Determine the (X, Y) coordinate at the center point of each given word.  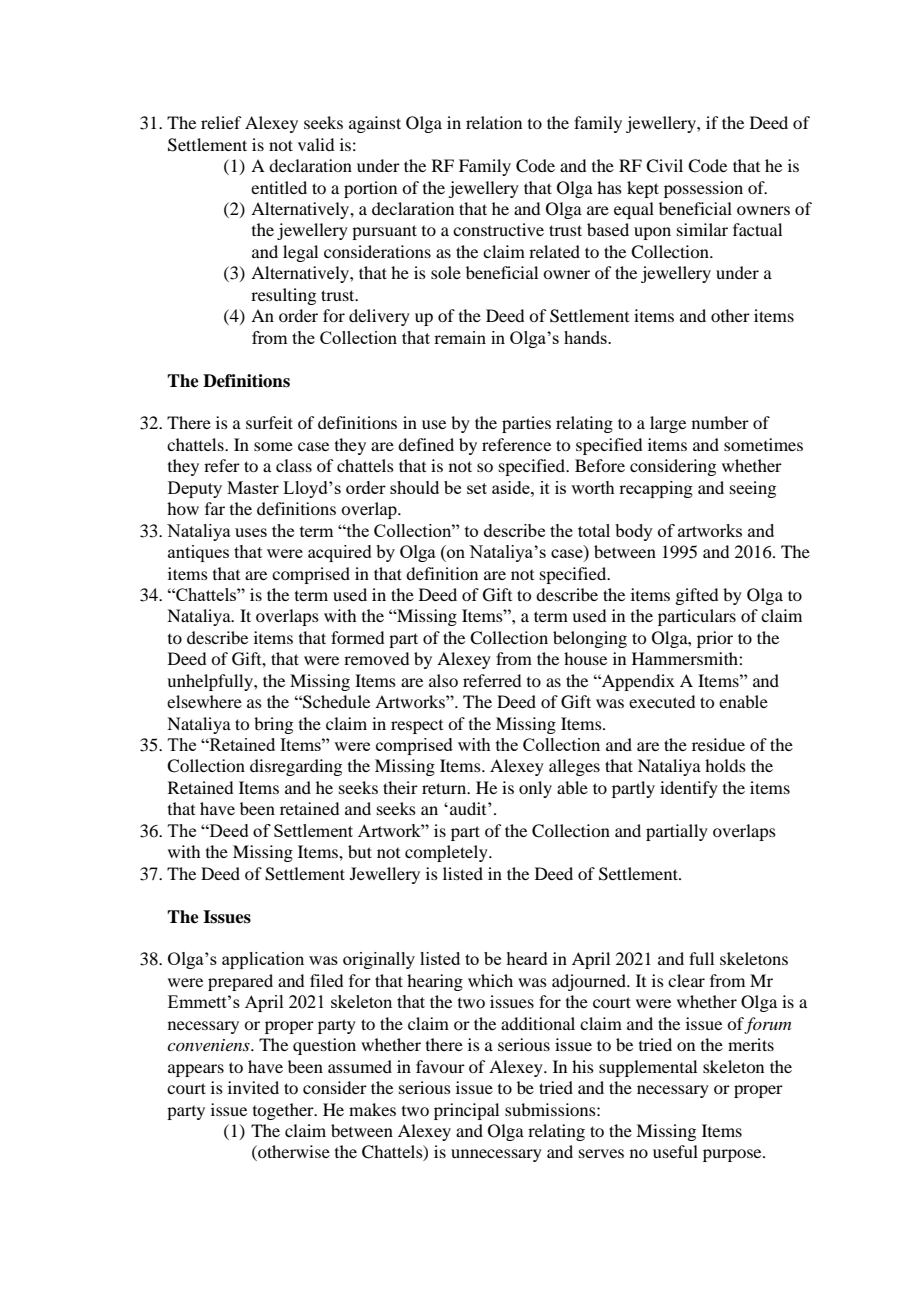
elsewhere (204, 701)
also (443, 680)
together (284, 1111)
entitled (279, 187)
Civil (664, 166)
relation (494, 122)
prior (715, 639)
